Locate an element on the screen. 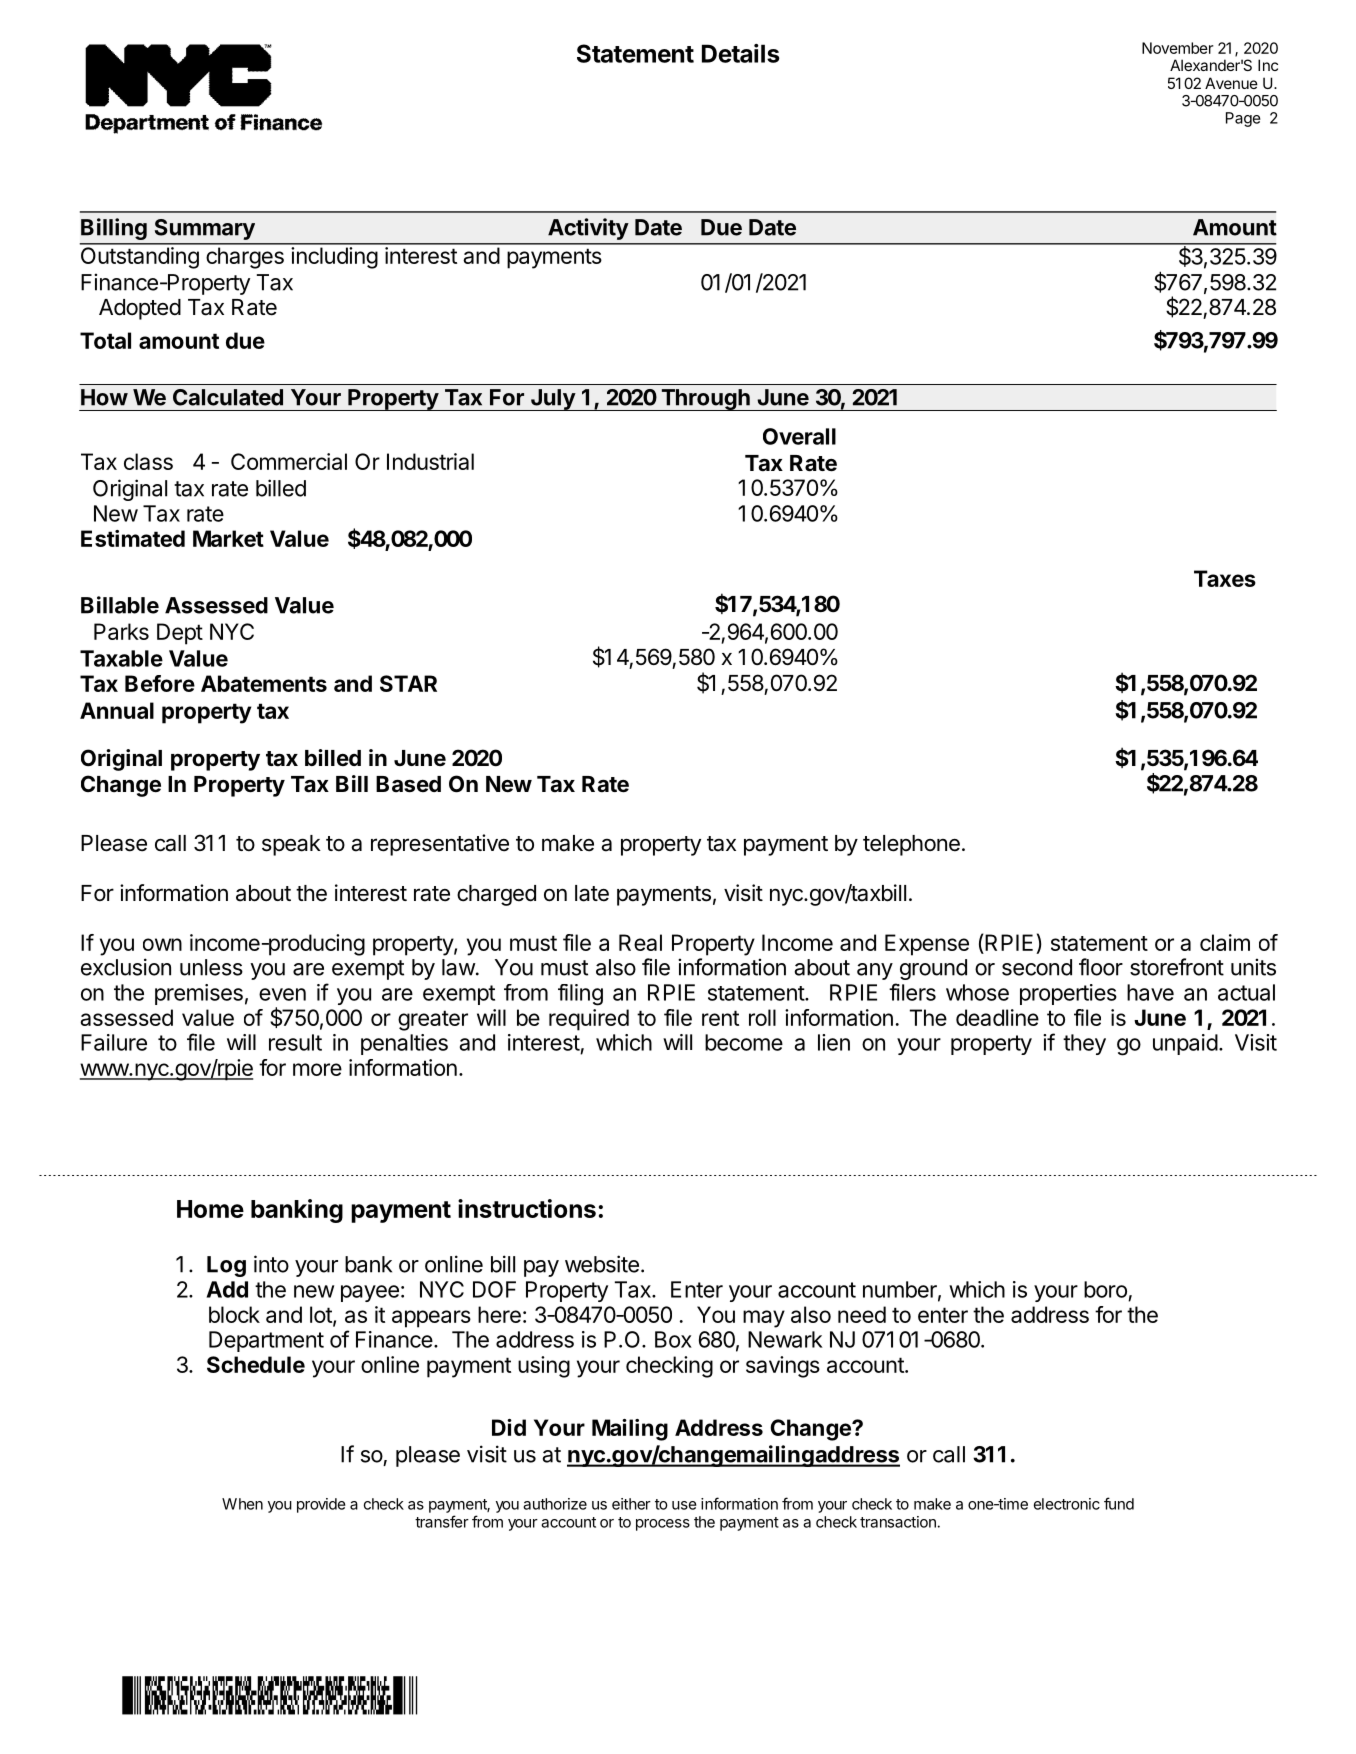 Image resolution: width=1356 pixels, height=1754 pixels. they is located at coordinates (1084, 1044).
